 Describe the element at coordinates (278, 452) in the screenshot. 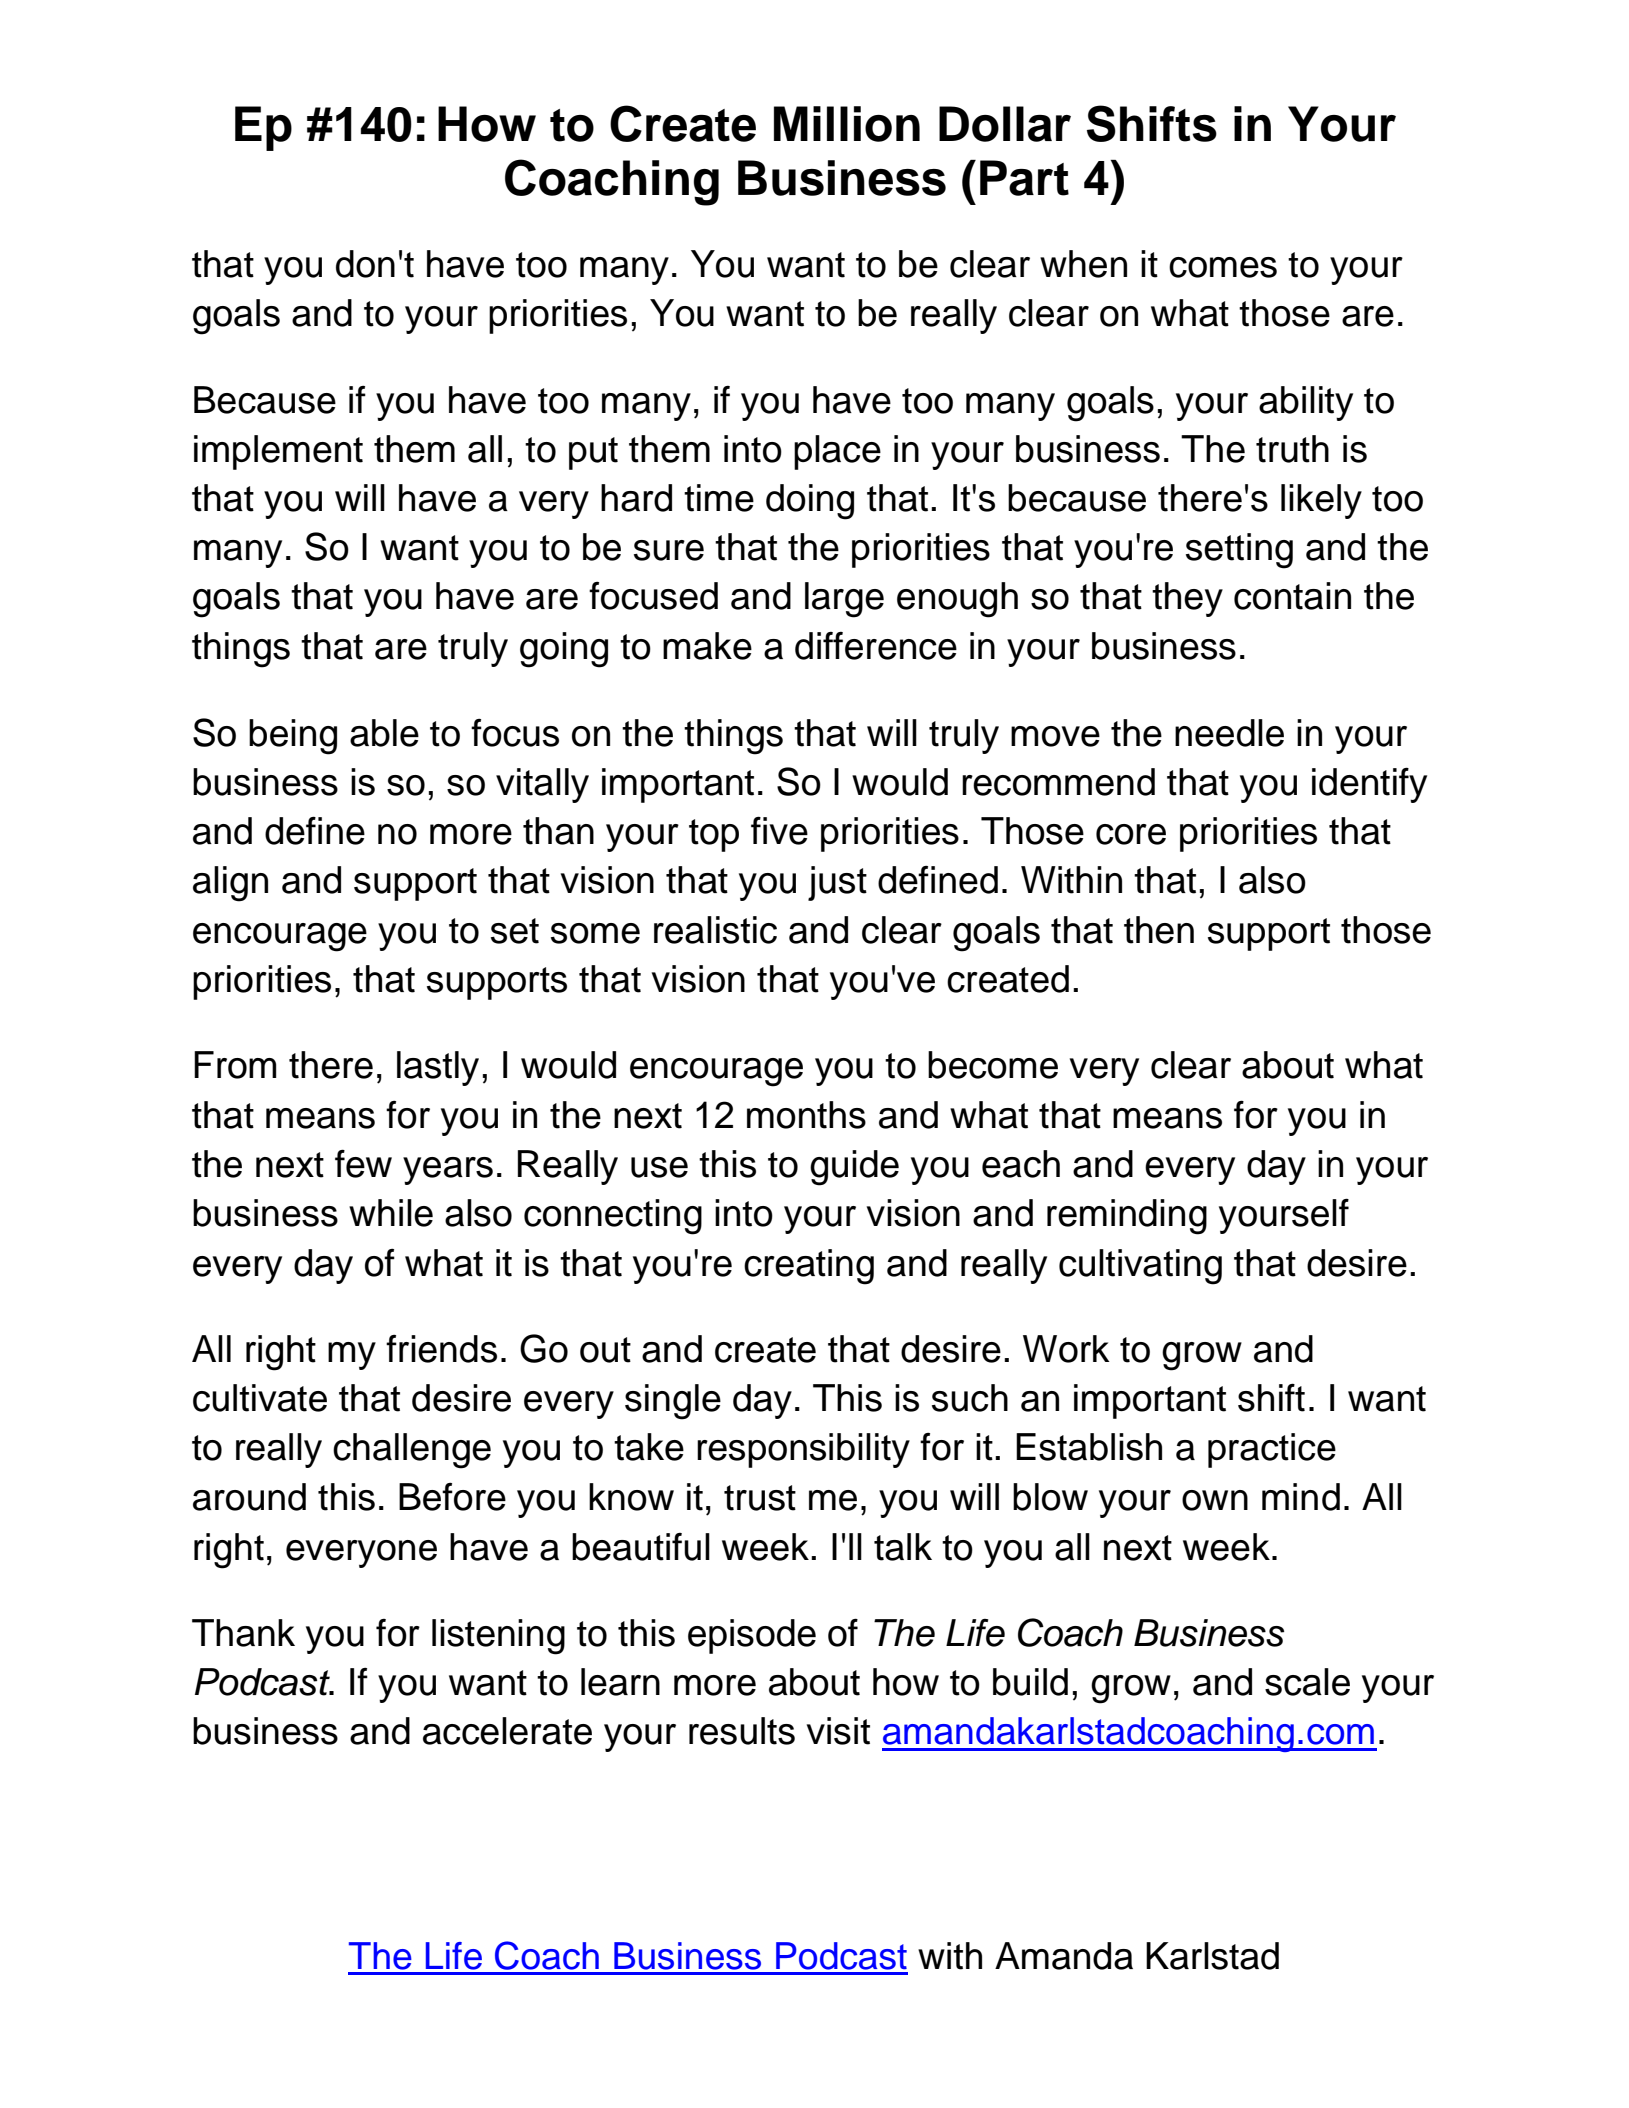

I see `implement` at that location.
